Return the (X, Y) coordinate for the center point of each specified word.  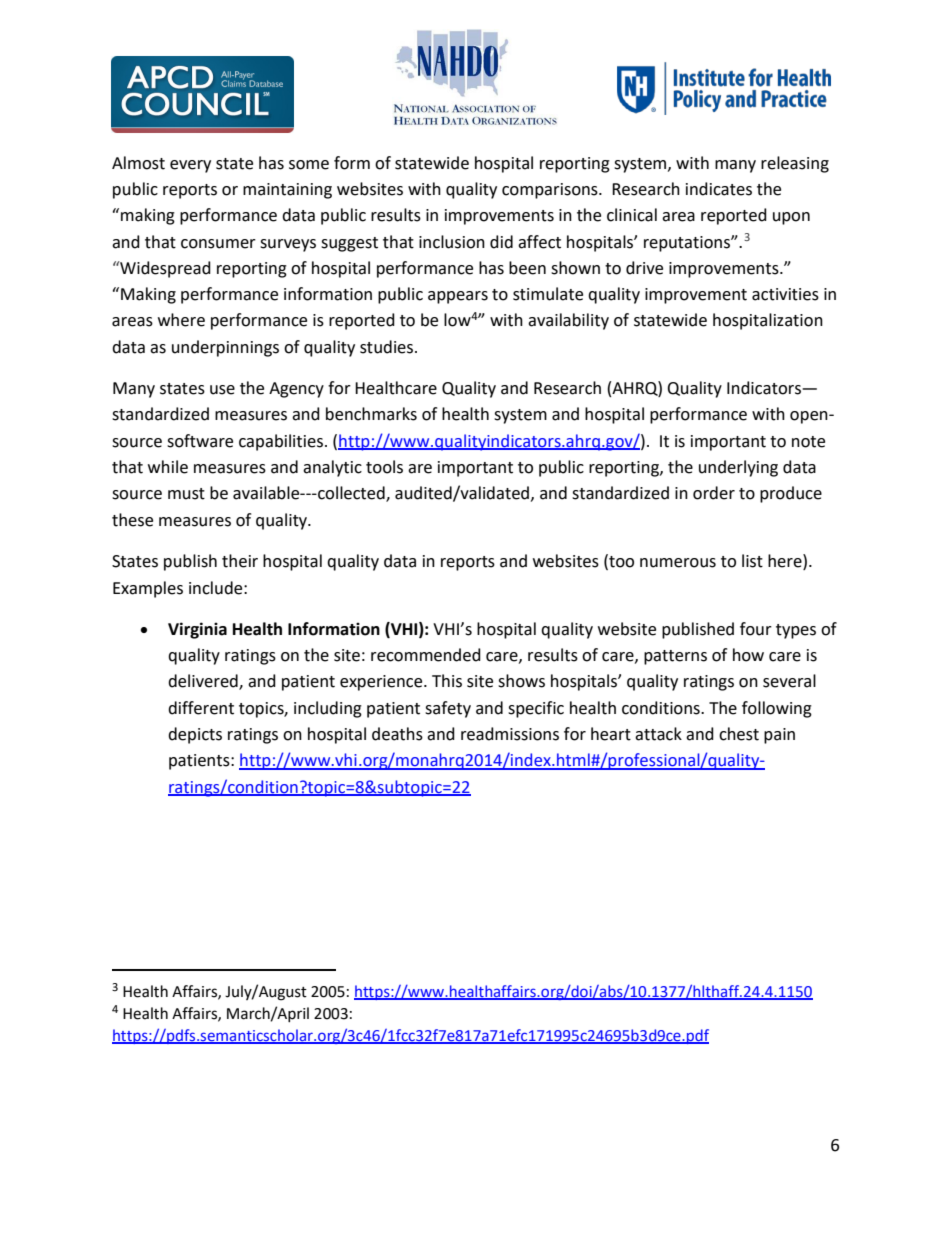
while (168, 467)
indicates (719, 189)
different (201, 708)
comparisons (551, 191)
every (190, 166)
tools (384, 467)
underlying (738, 468)
